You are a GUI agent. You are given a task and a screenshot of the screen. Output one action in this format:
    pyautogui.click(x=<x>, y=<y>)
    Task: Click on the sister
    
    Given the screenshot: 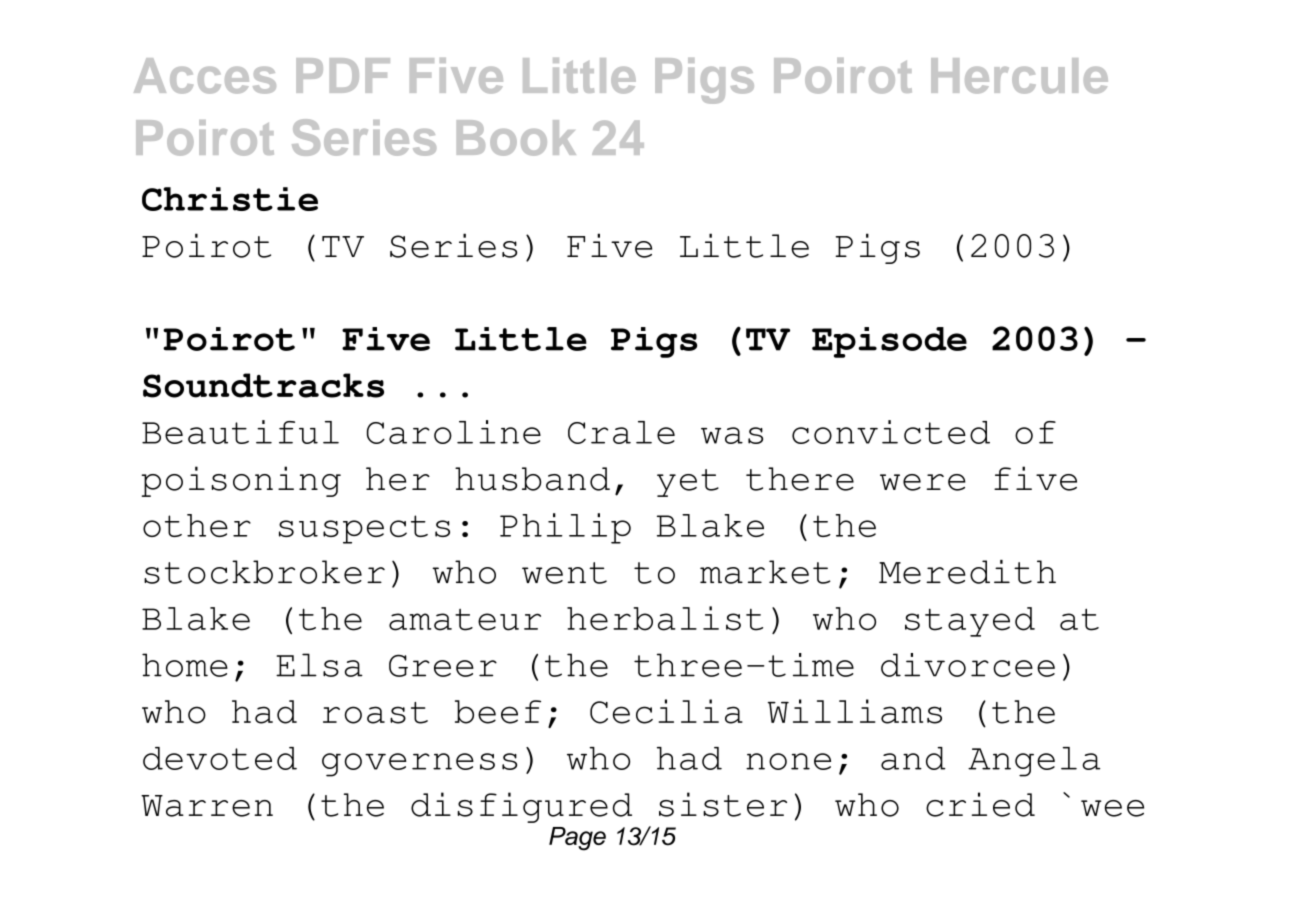 What is the action you would take?
    pyautogui.click(x=723, y=804)
